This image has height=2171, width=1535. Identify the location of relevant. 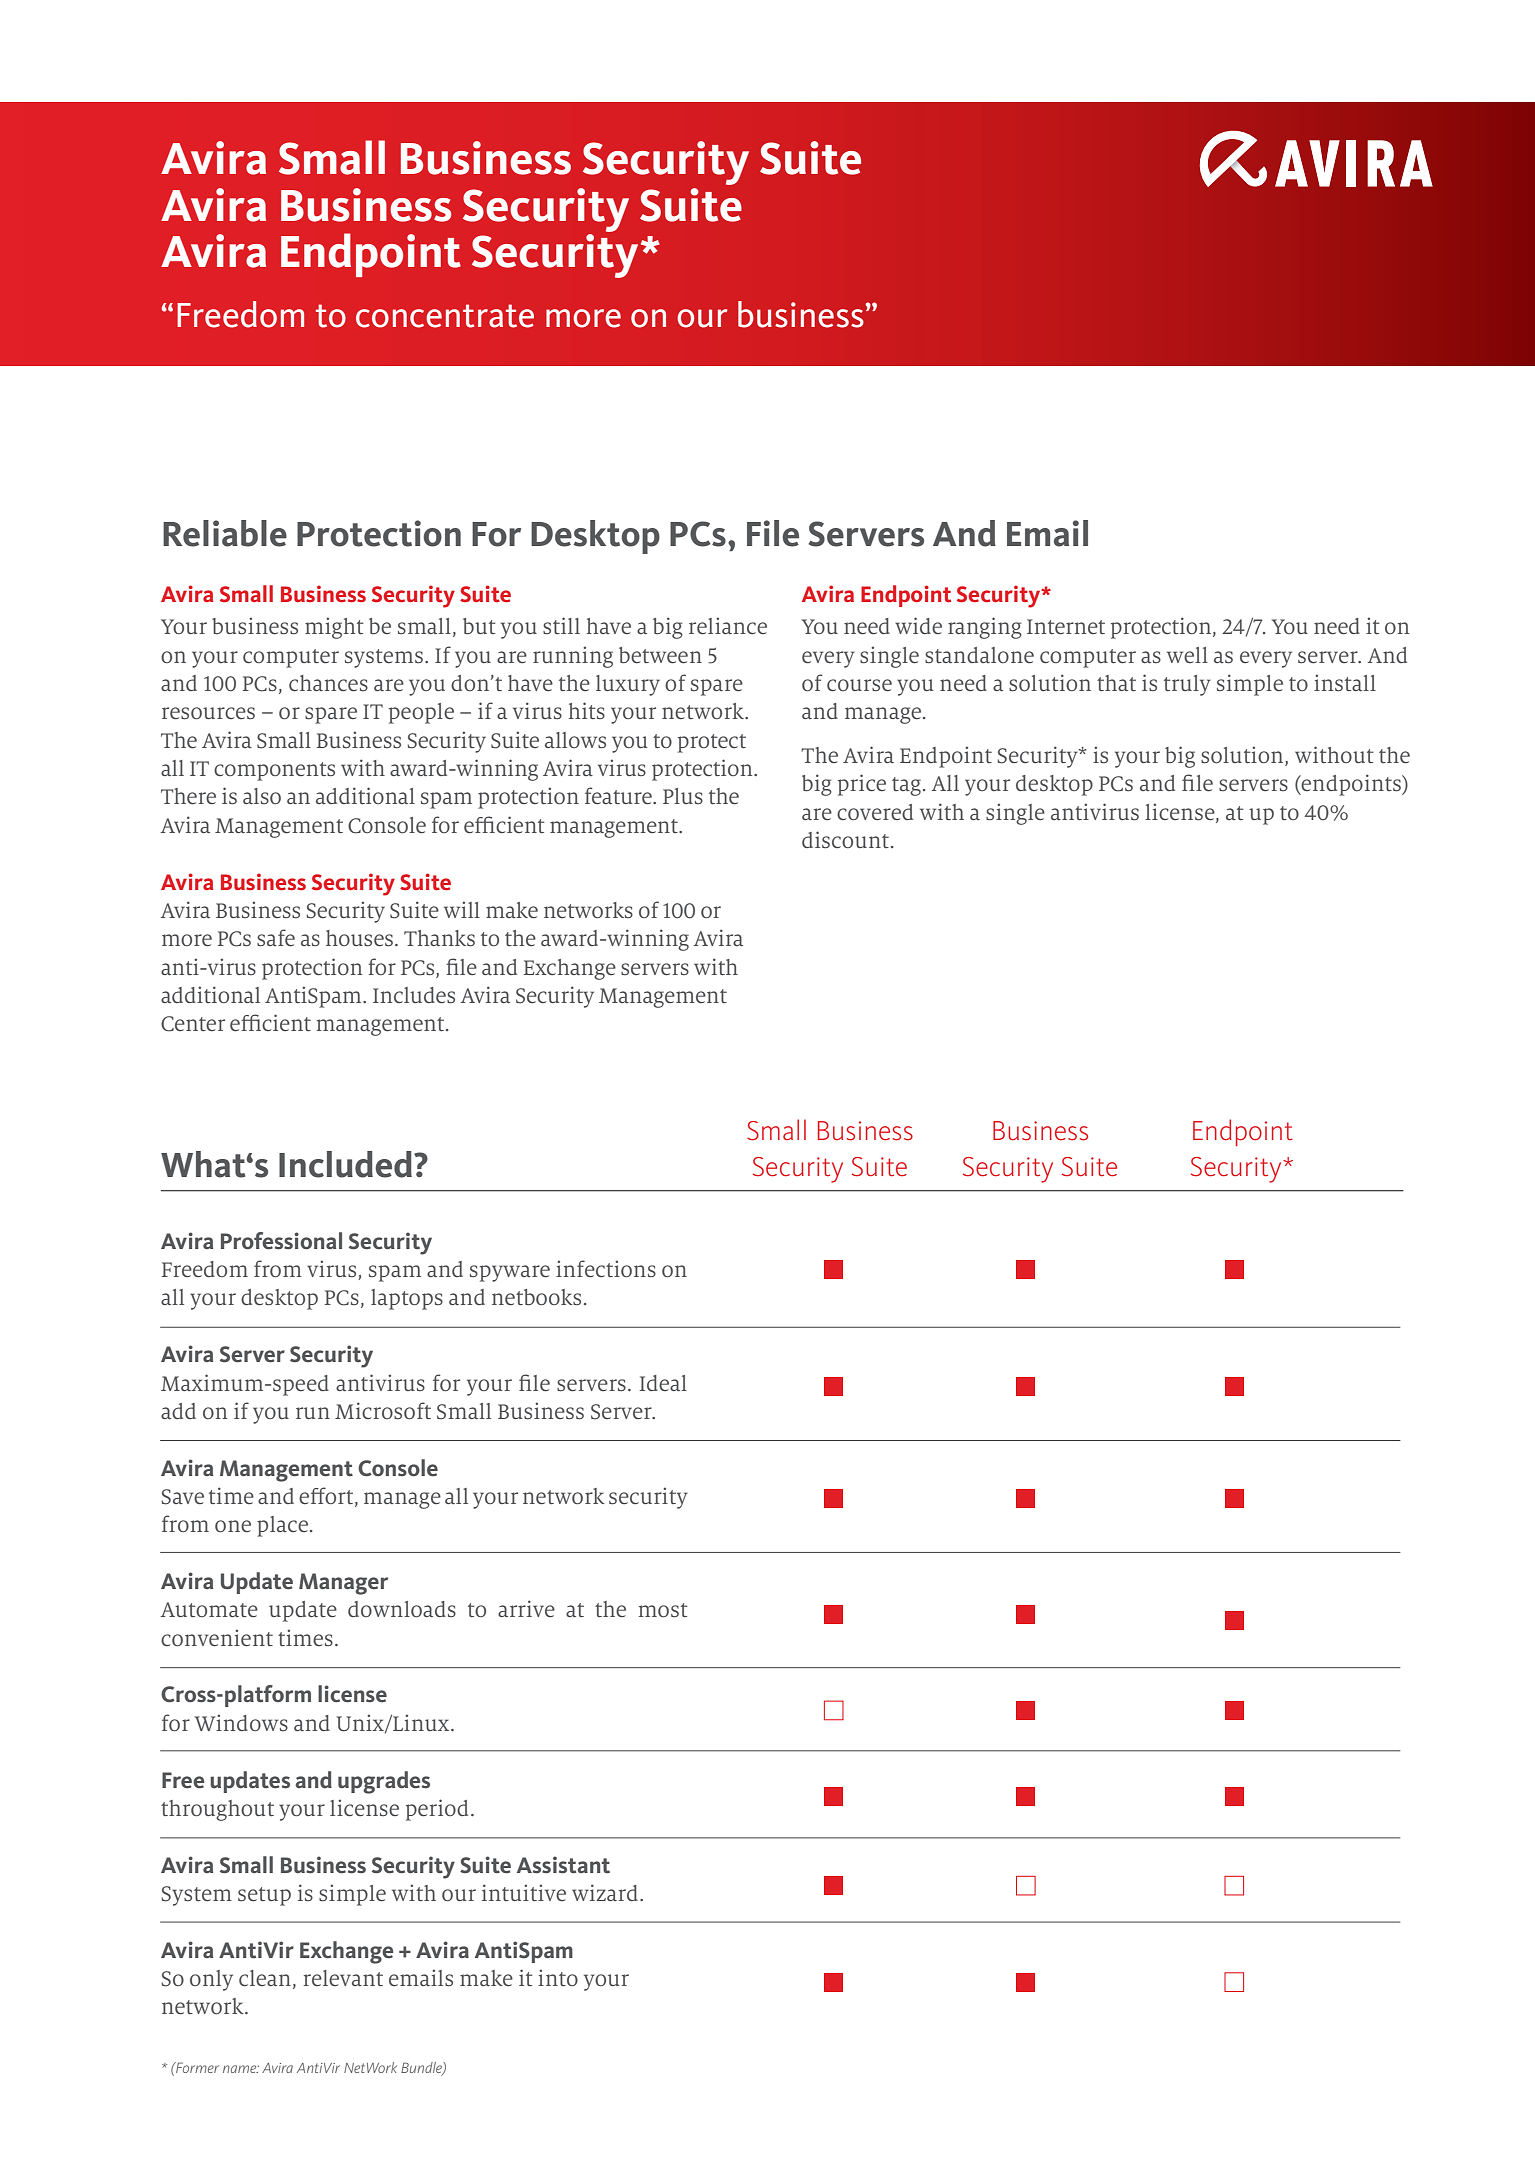
(343, 1978).
